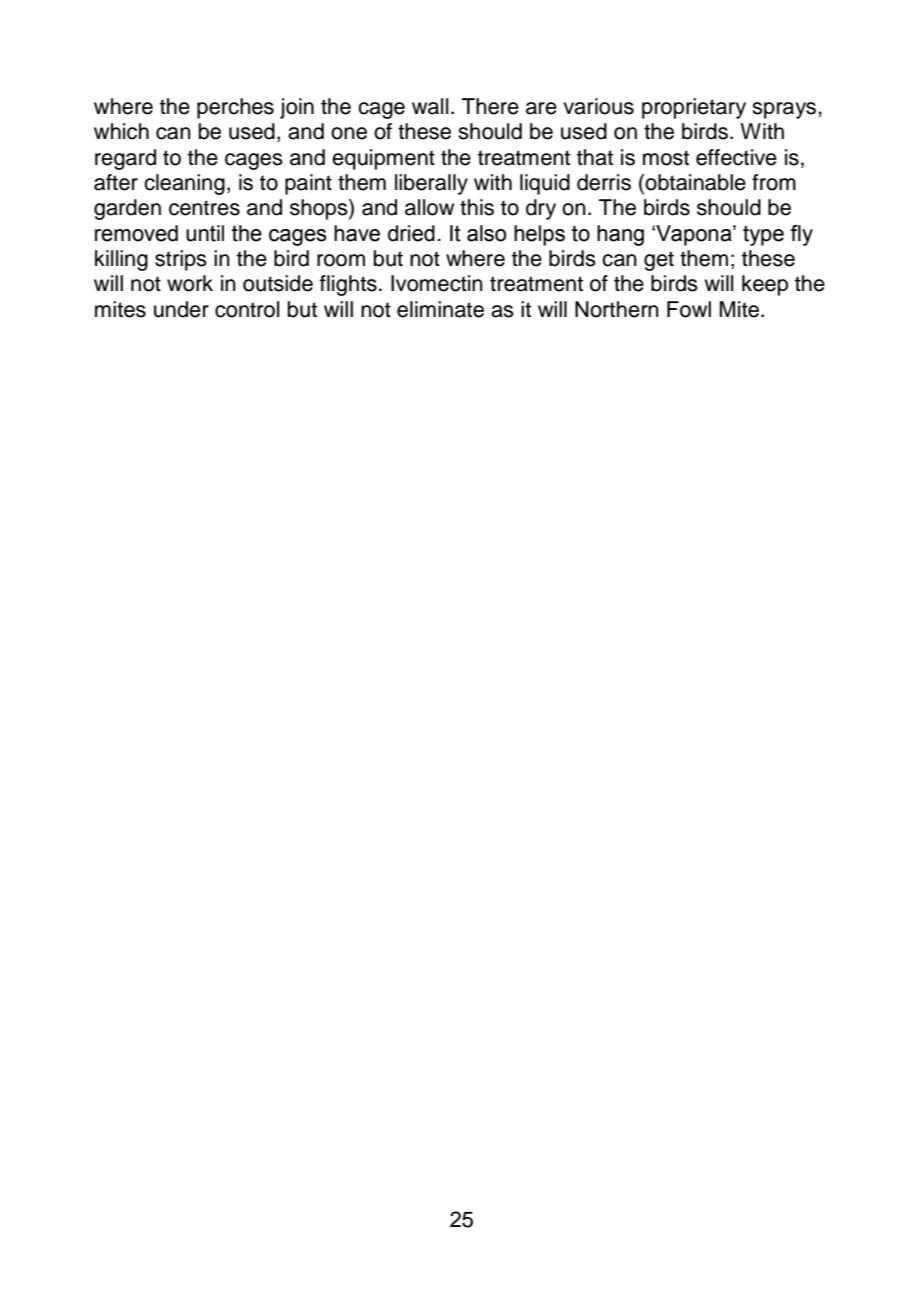 The width and height of the document is (924, 1311). Describe the element at coordinates (695, 182) in the document. I see `obtainable` at that location.
